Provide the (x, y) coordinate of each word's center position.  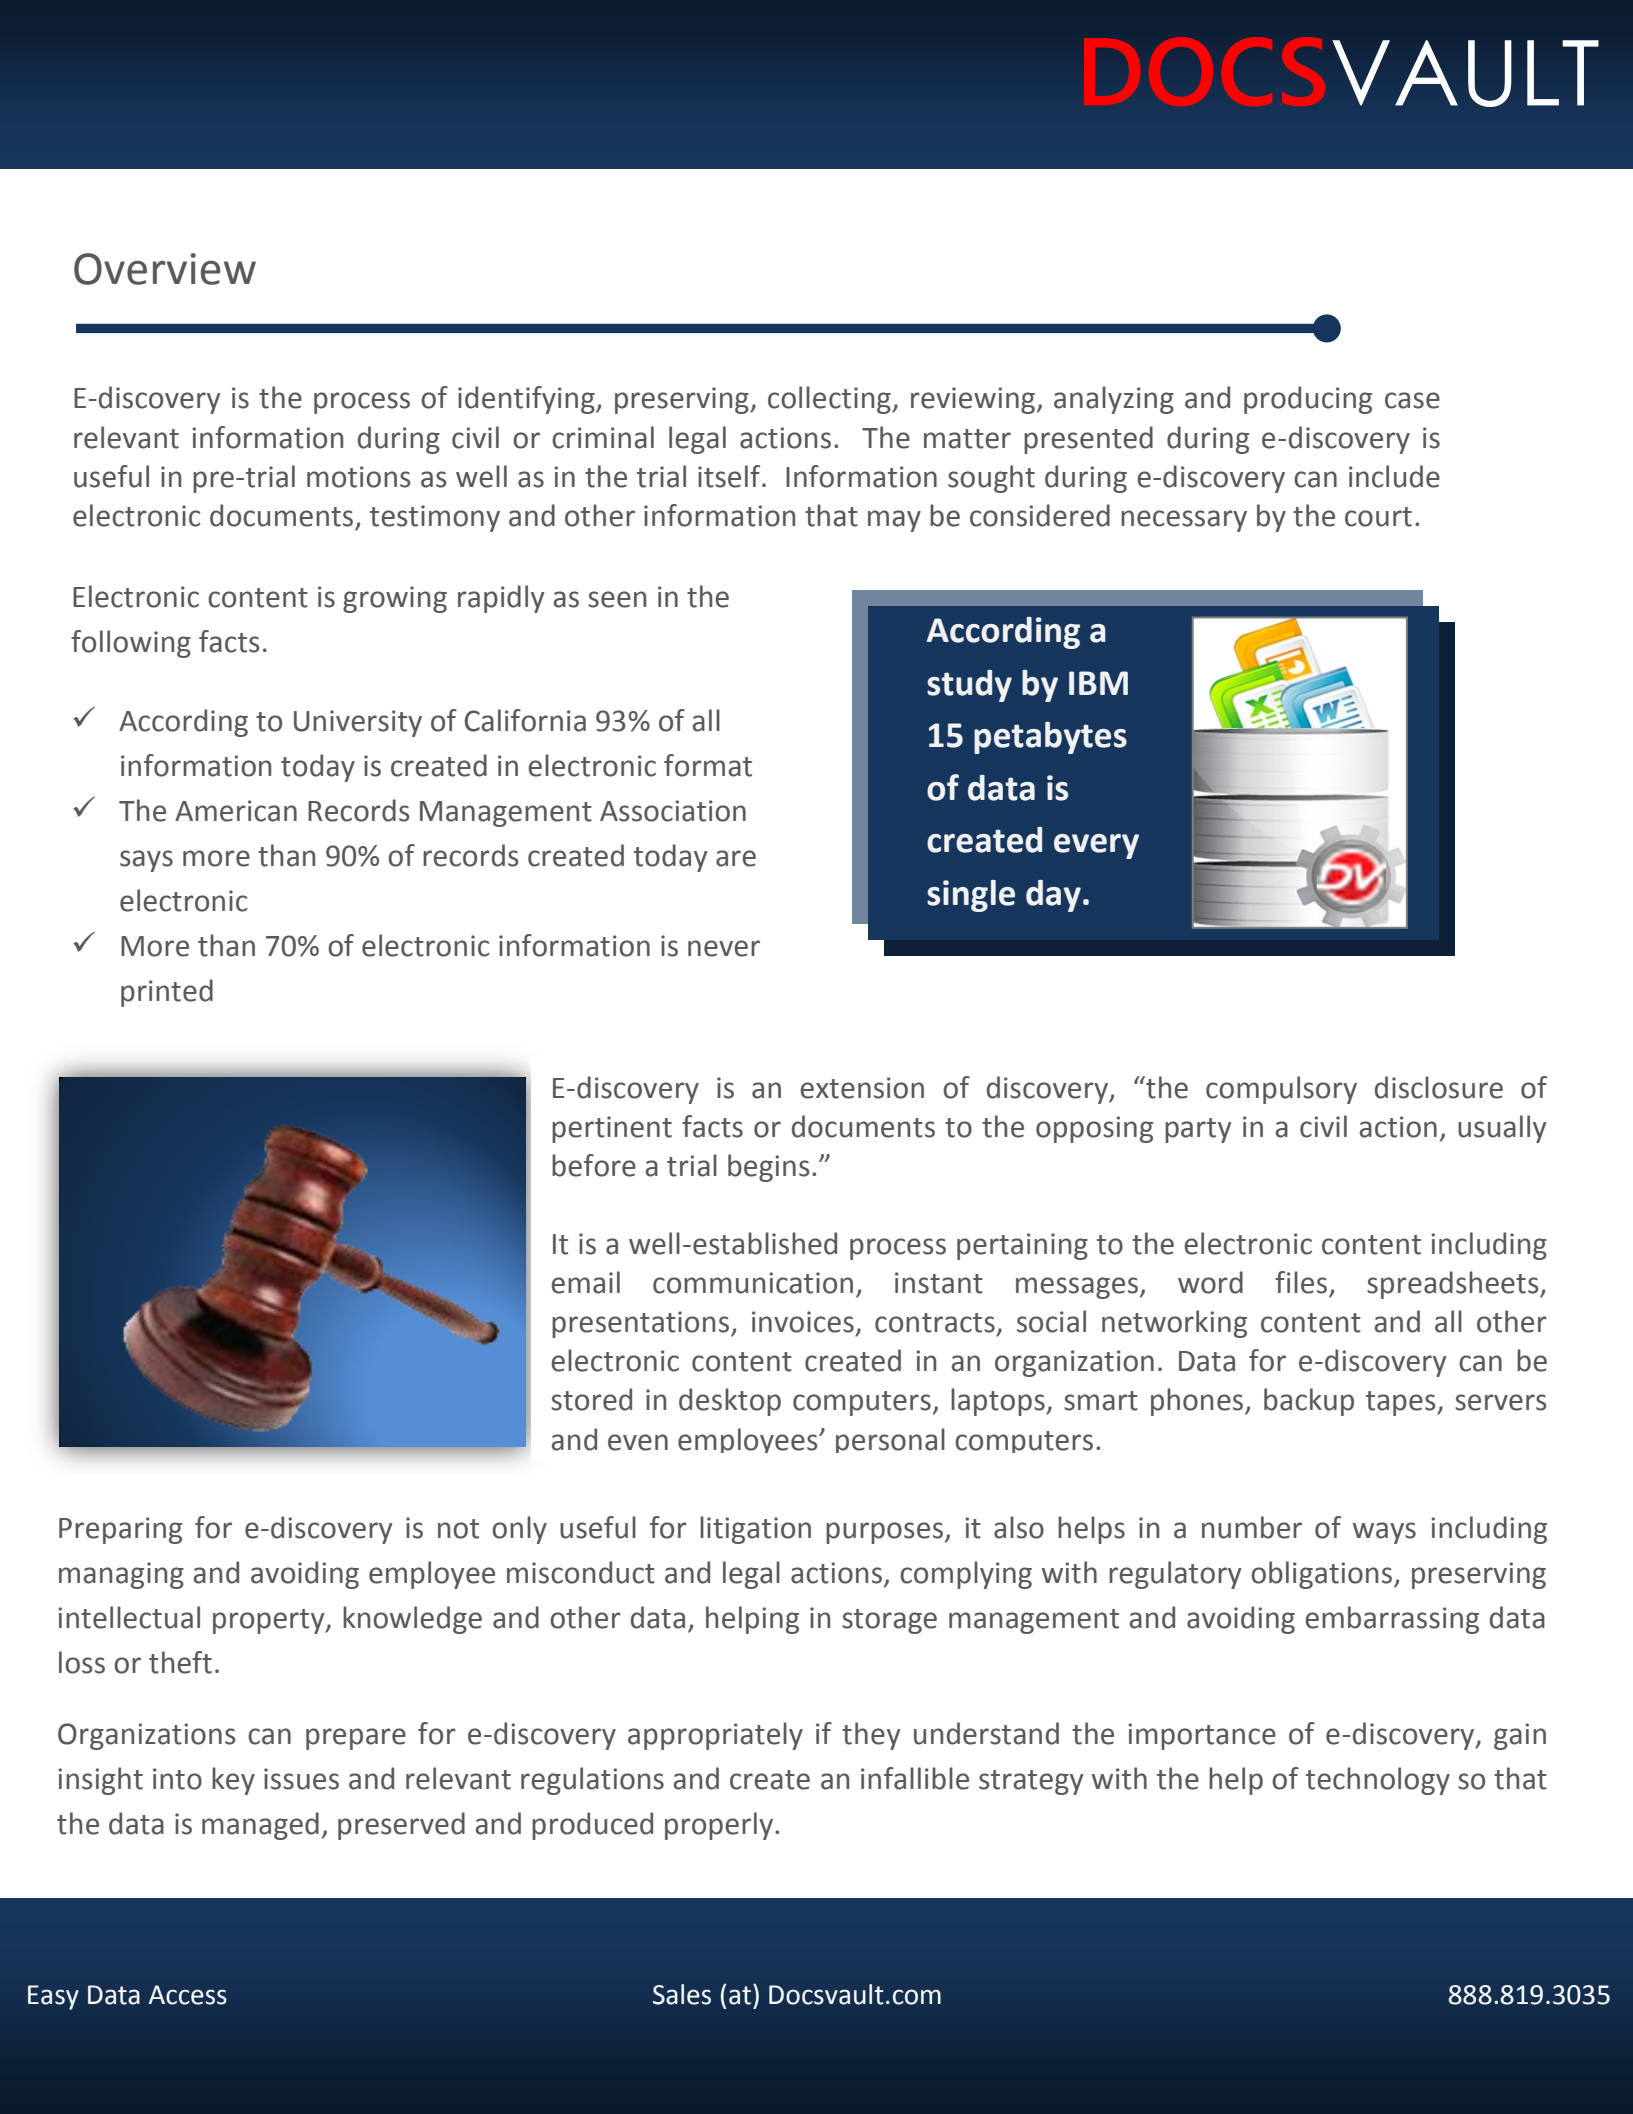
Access (188, 1995)
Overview (165, 269)
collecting (830, 400)
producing (1308, 400)
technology (1378, 1781)
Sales (682, 1994)
